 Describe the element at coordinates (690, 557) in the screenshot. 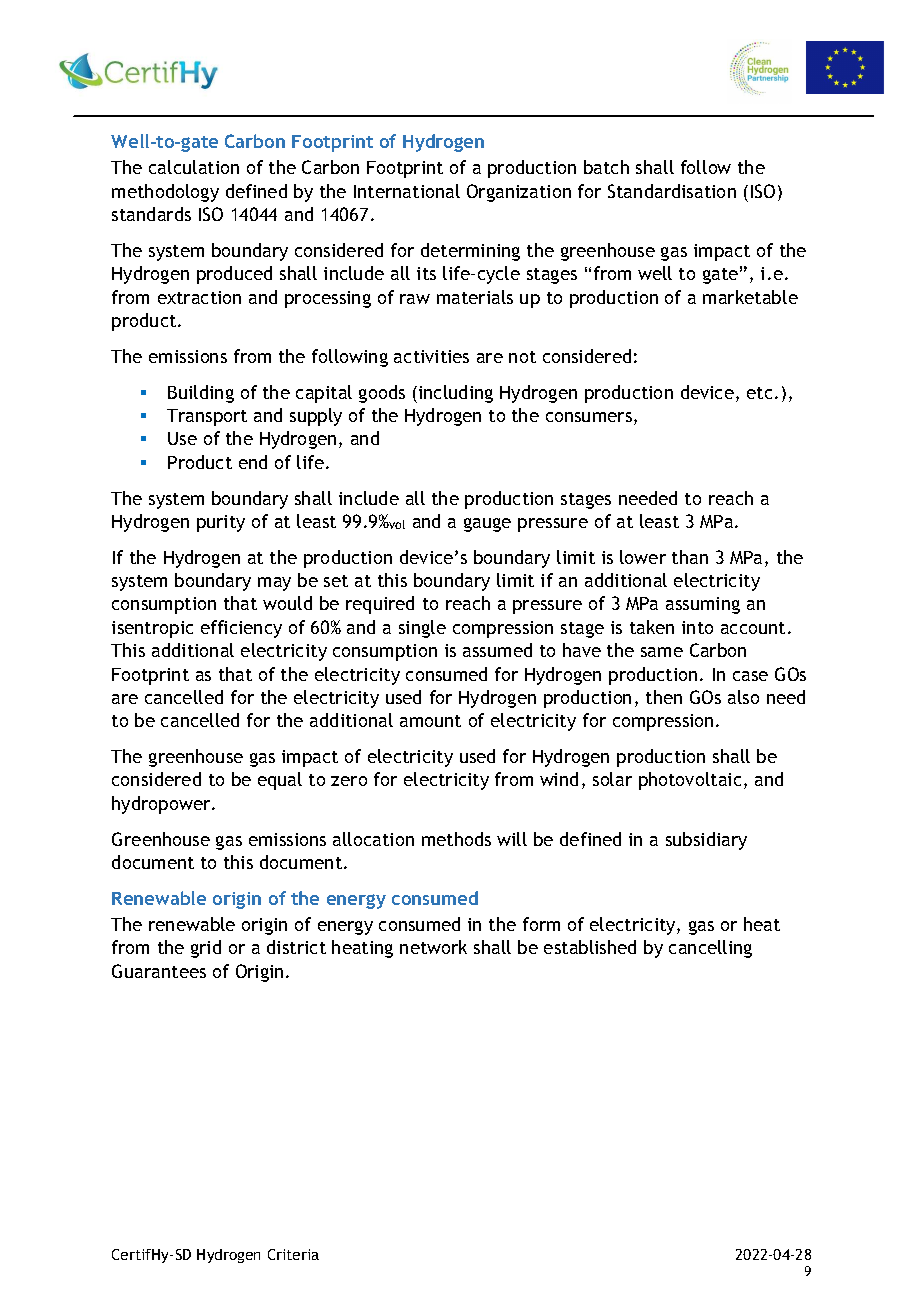

I see `than` at that location.
